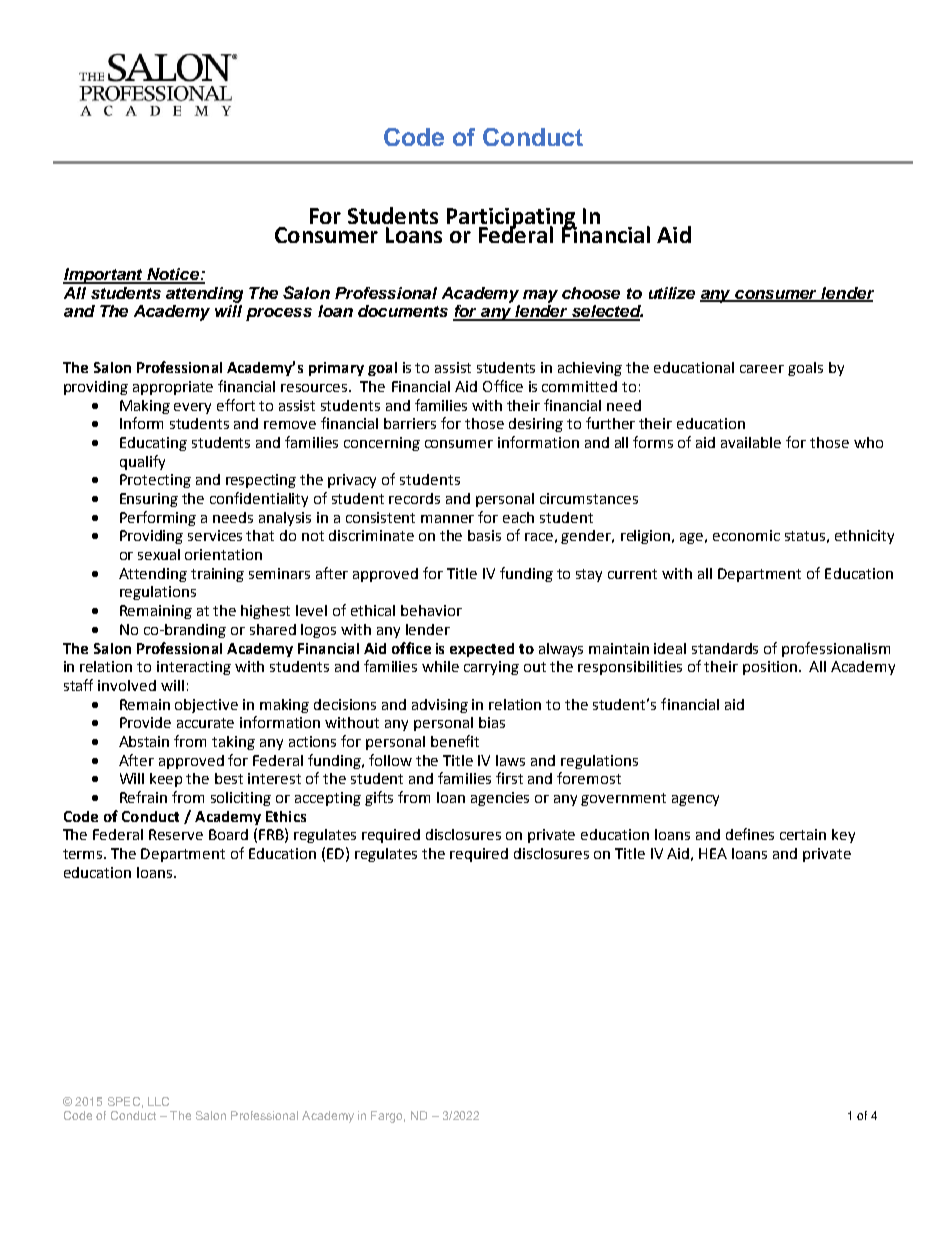 The height and width of the screenshot is (1233, 952). Describe the element at coordinates (176, 834) in the screenshot. I see `Reserve` at that location.
